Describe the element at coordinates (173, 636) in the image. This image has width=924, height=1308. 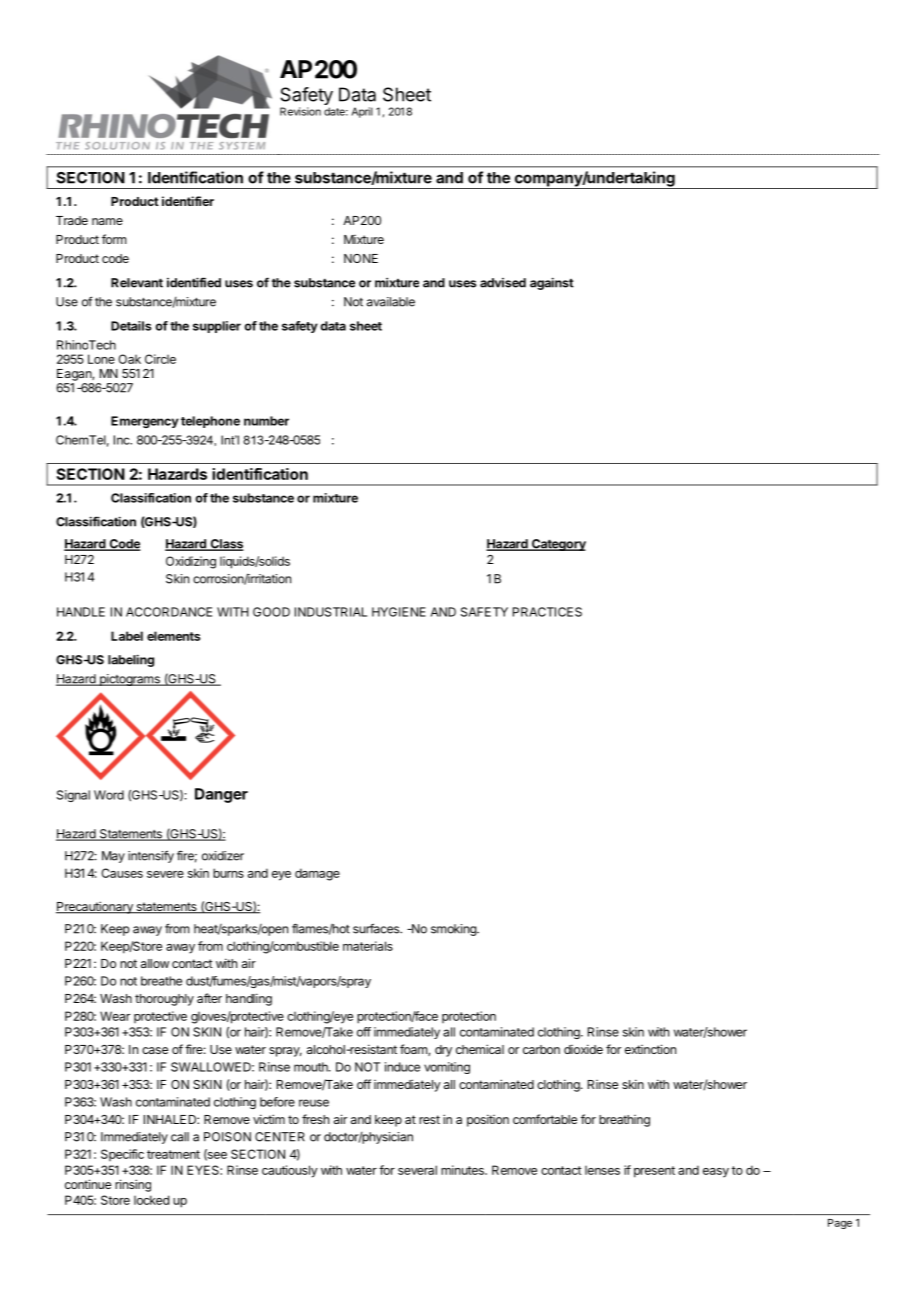
I see `elements` at that location.
